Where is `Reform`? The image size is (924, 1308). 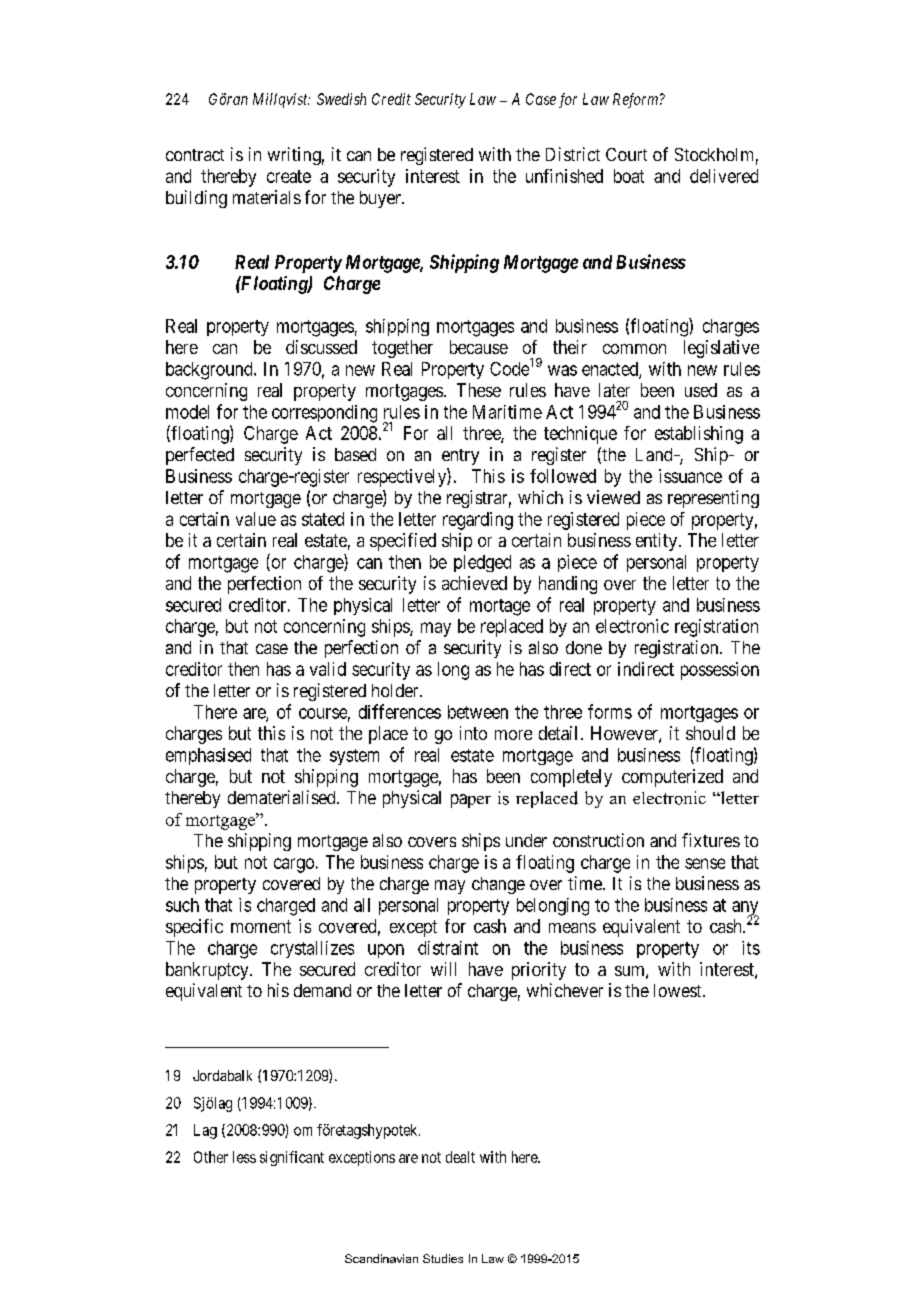 Reform is located at coordinates (635, 100).
